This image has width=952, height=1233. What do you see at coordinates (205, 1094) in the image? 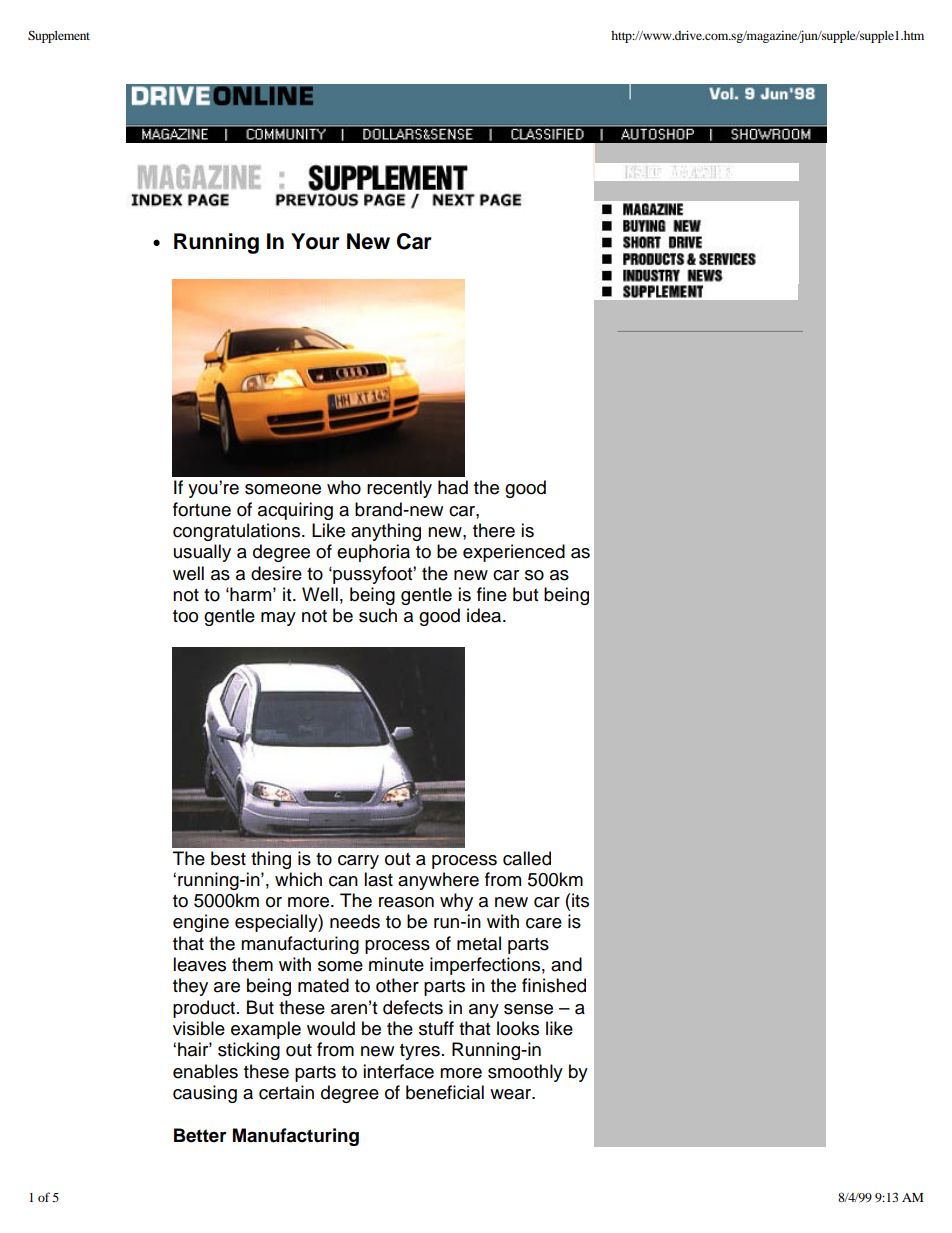
I see `causing` at bounding box center [205, 1094].
